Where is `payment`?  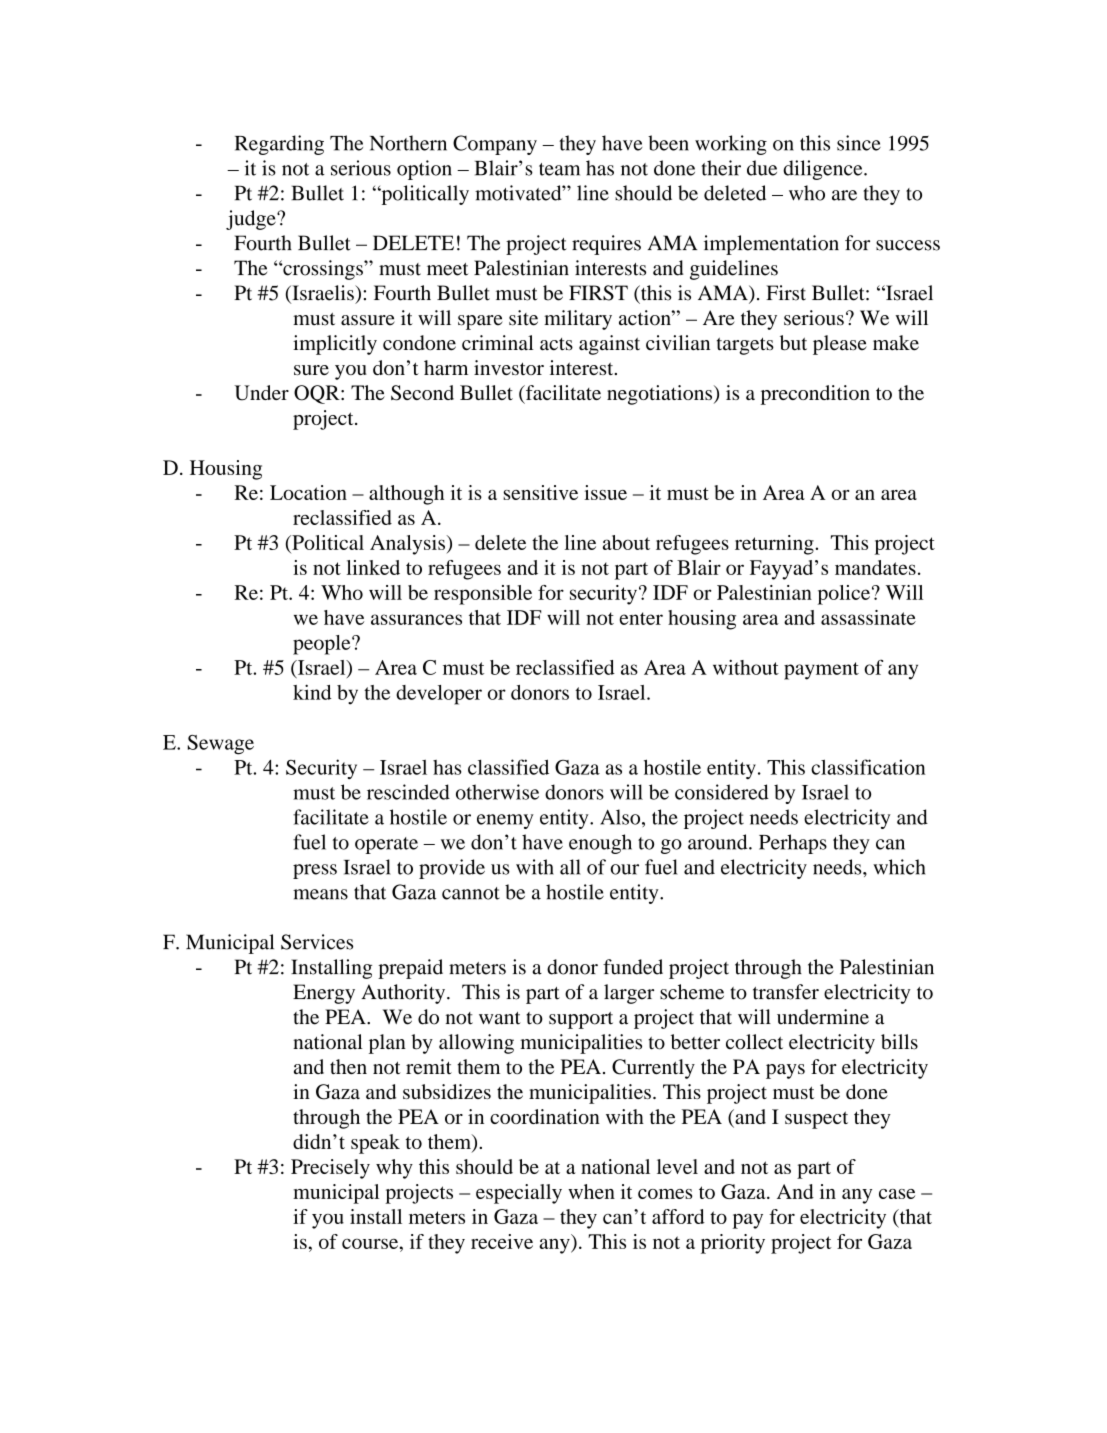
payment is located at coordinates (821, 671).
